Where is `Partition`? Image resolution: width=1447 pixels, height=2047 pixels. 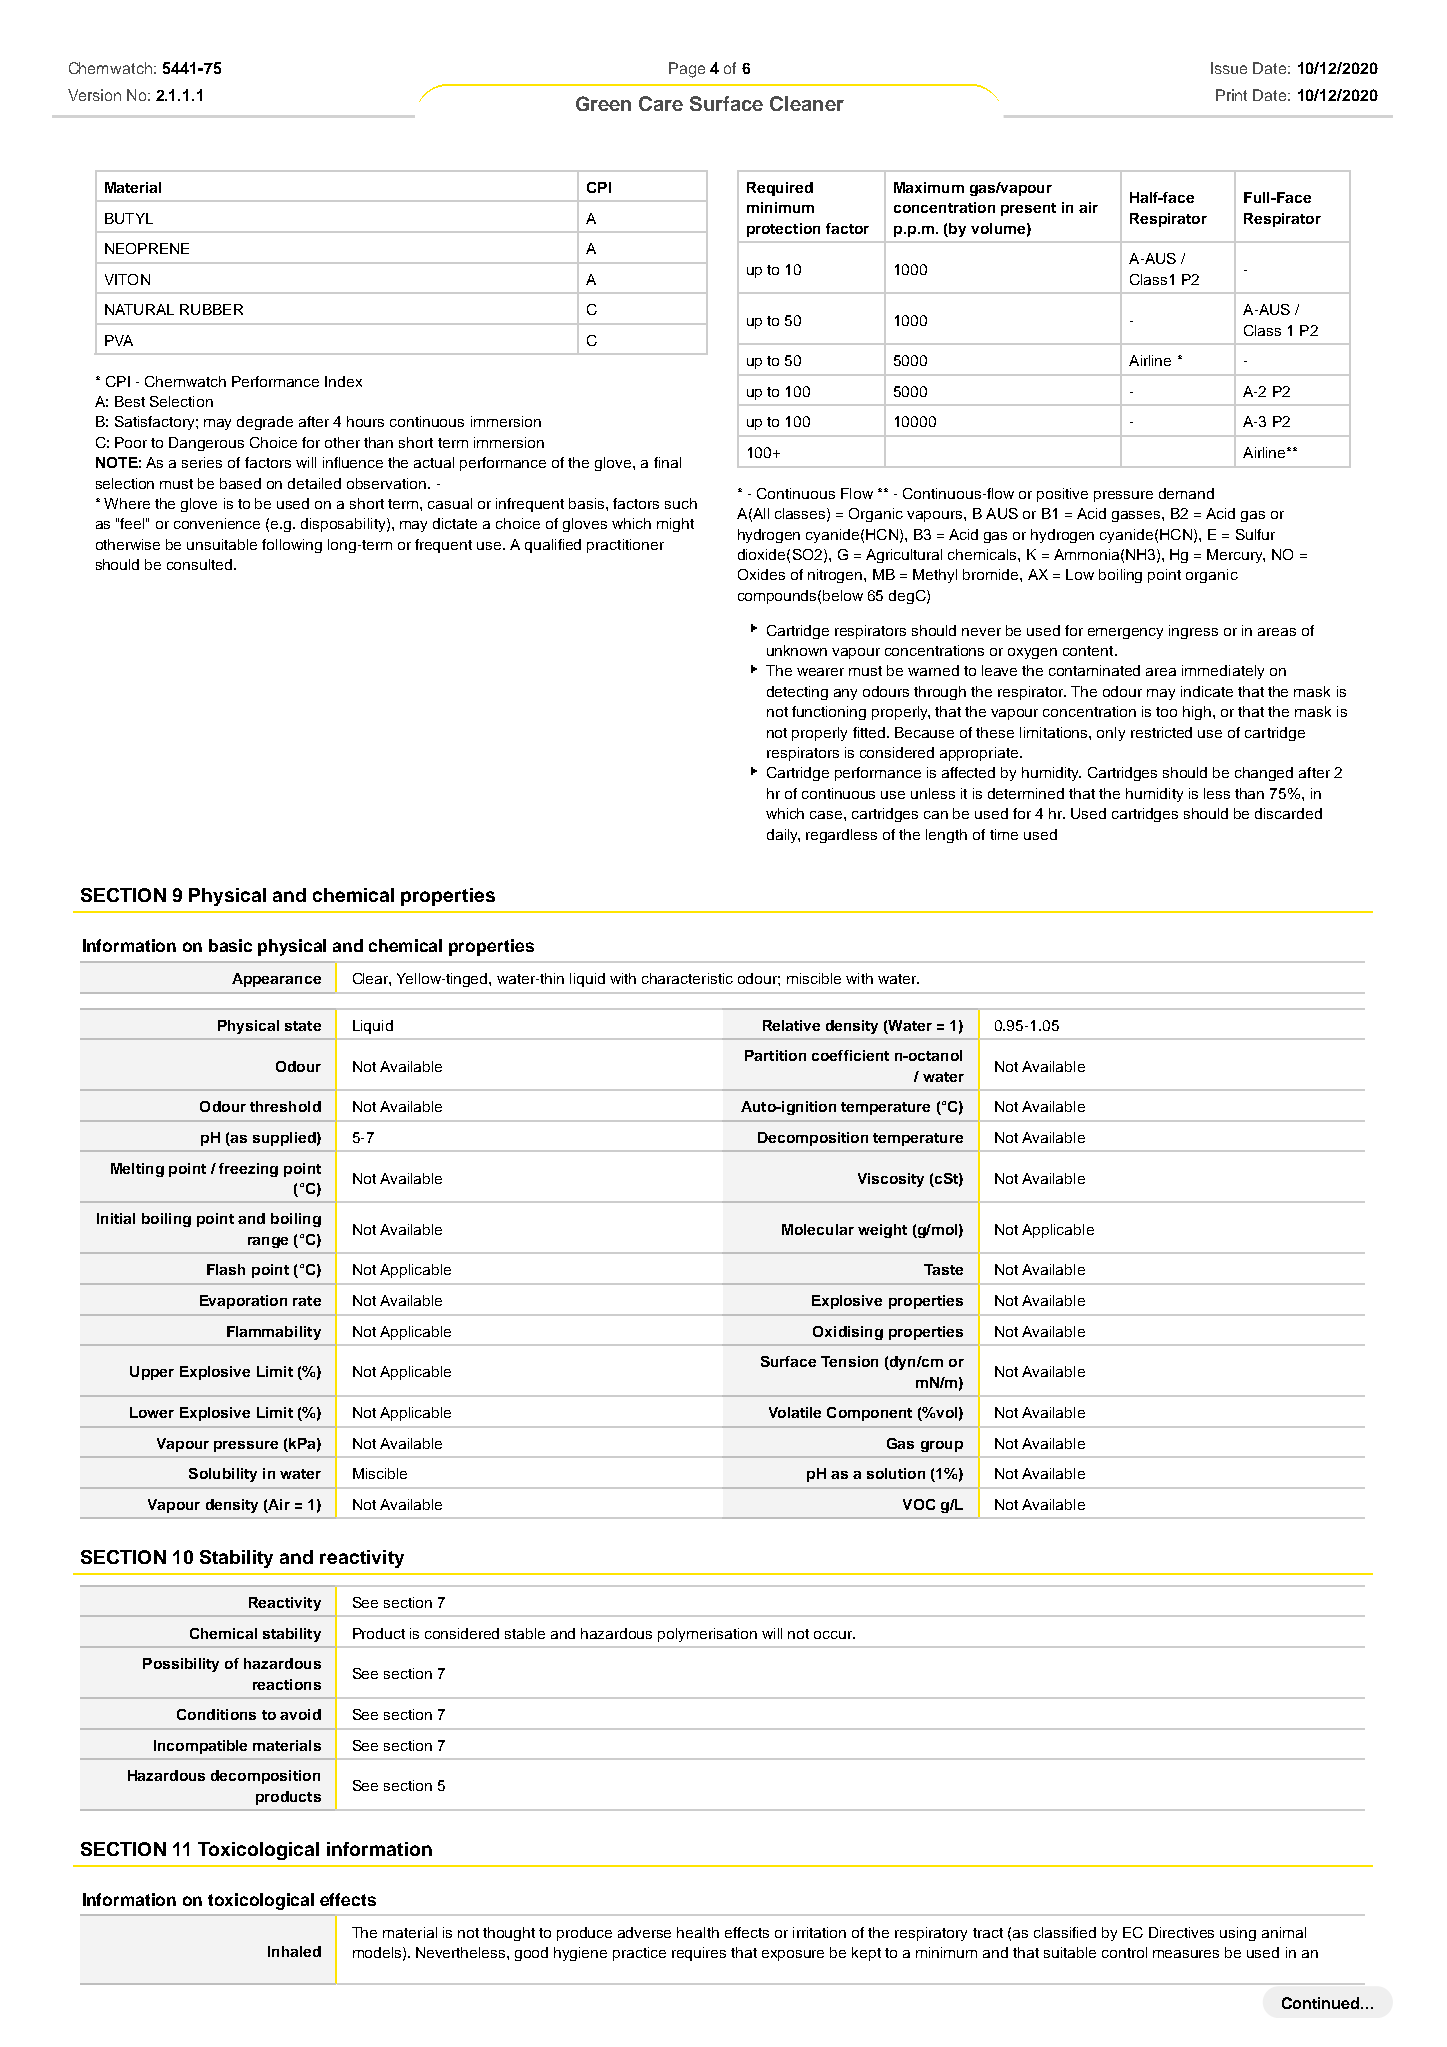
Partition is located at coordinates (775, 1055).
